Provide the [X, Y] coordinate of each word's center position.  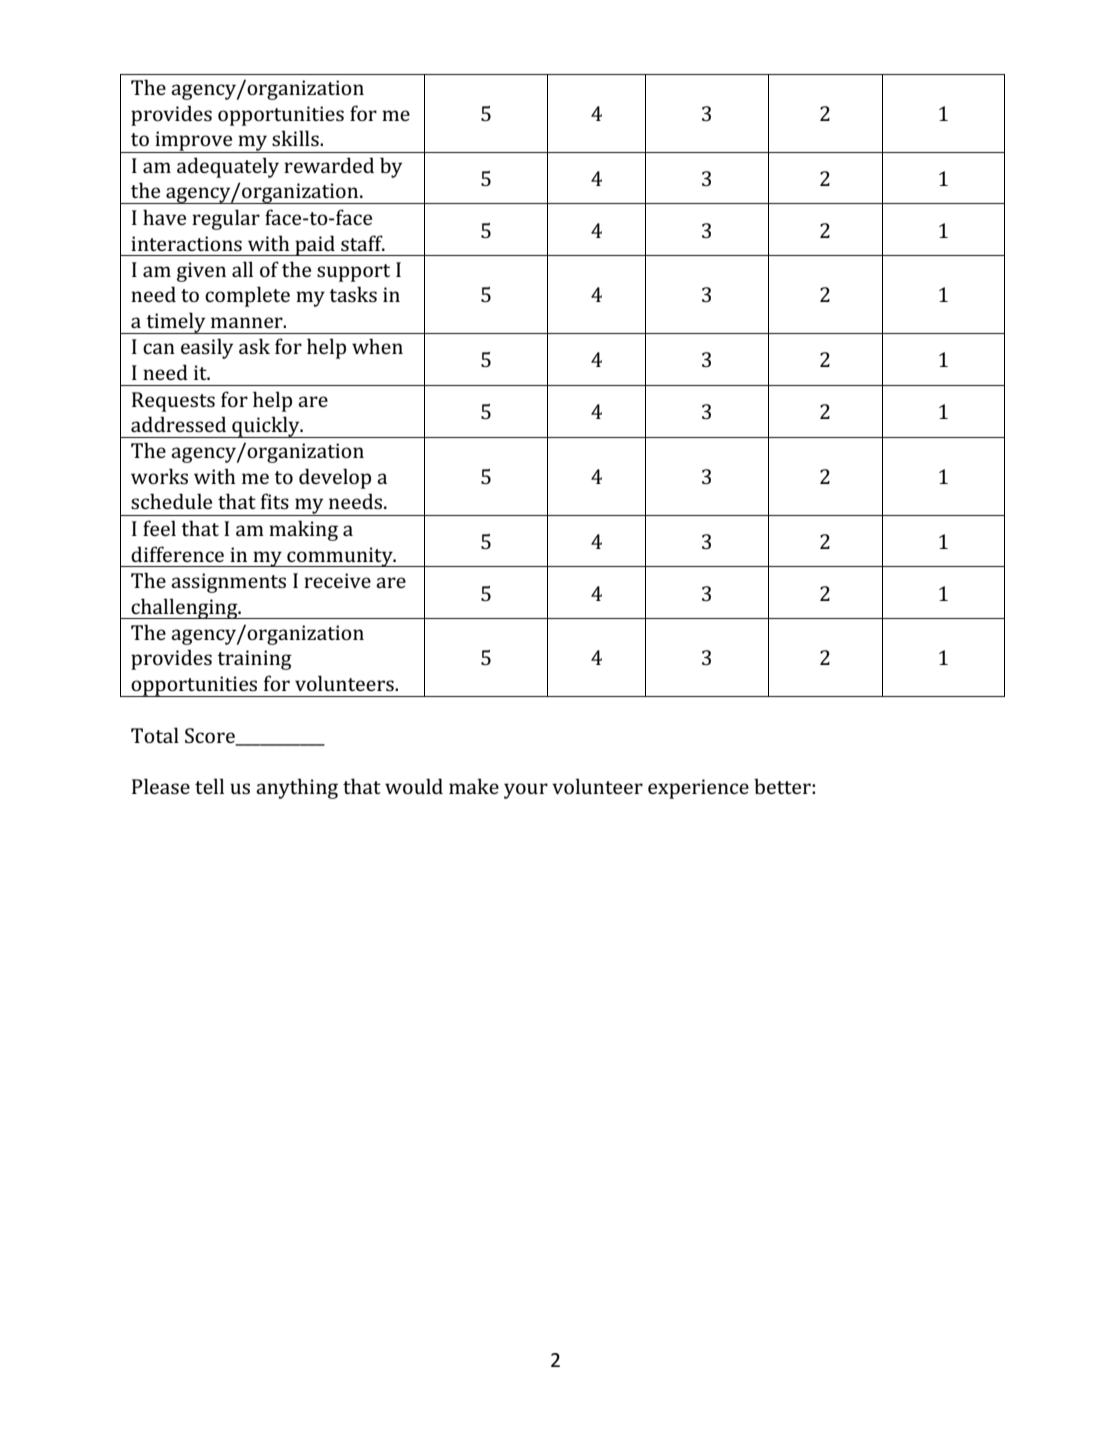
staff [363, 243]
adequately [228, 167]
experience [698, 789]
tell [209, 786]
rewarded [329, 165]
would [414, 786]
